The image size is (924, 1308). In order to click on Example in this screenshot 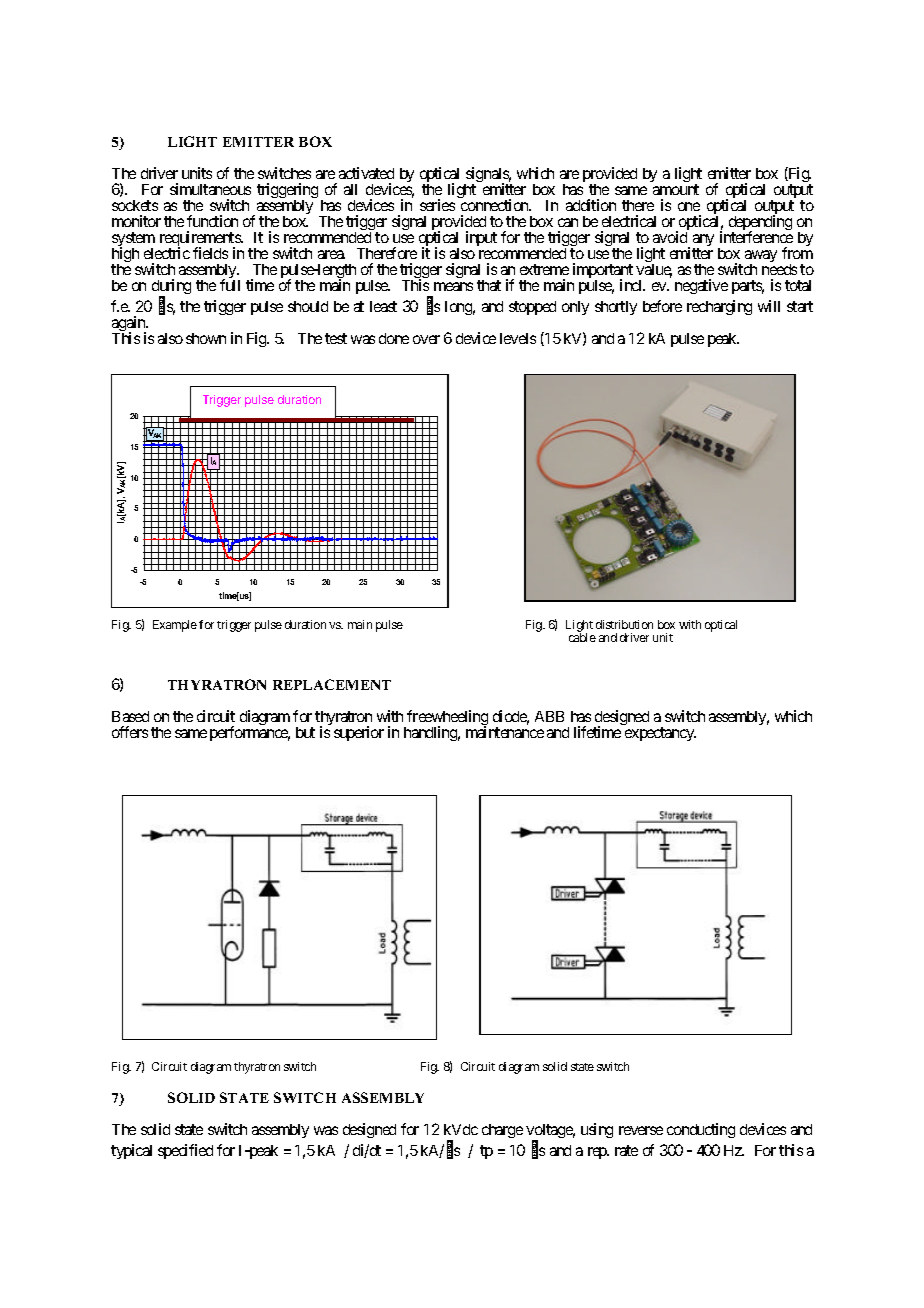, I will do `click(175, 626)`.
